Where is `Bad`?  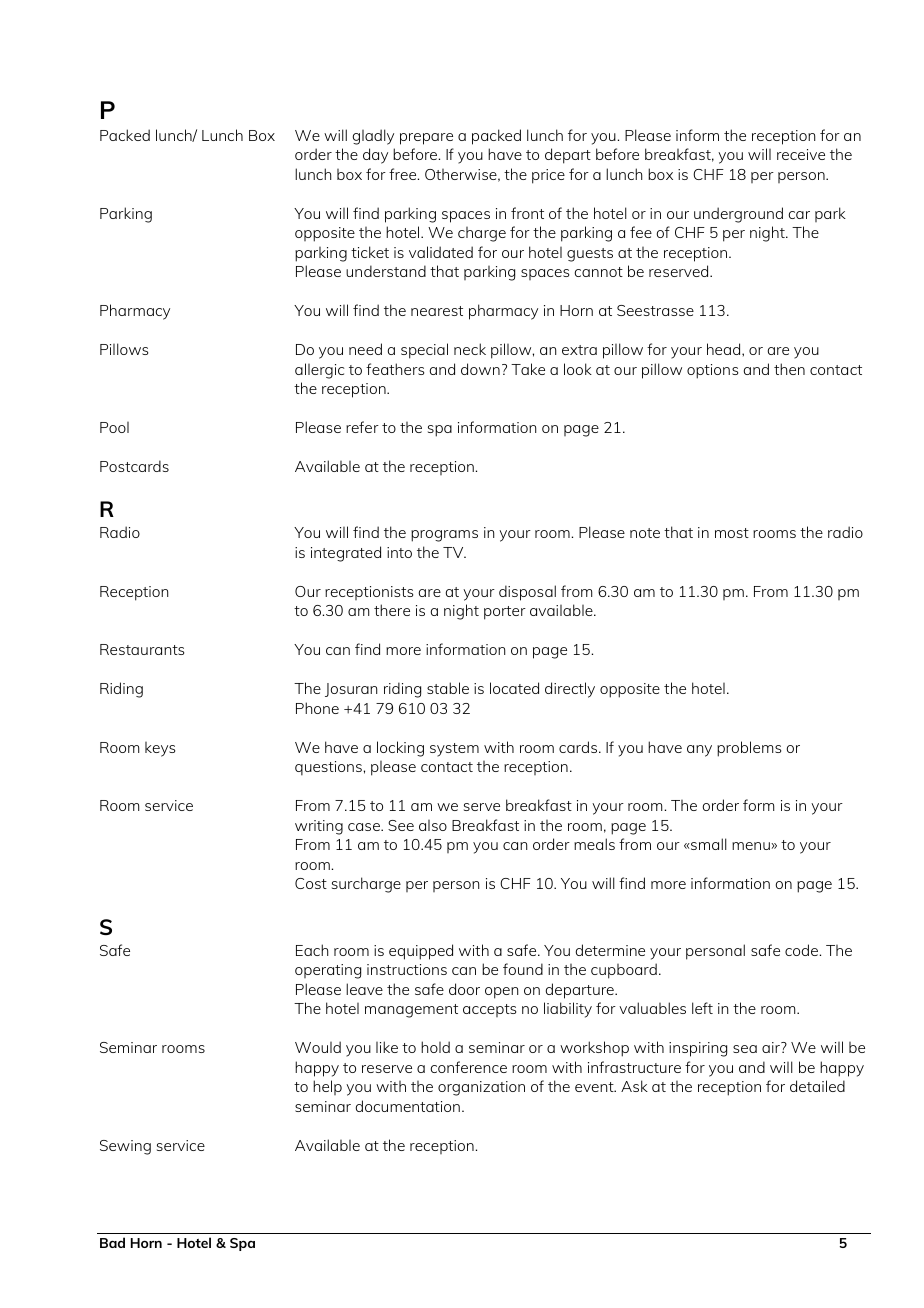
Bad is located at coordinates (112, 1242).
